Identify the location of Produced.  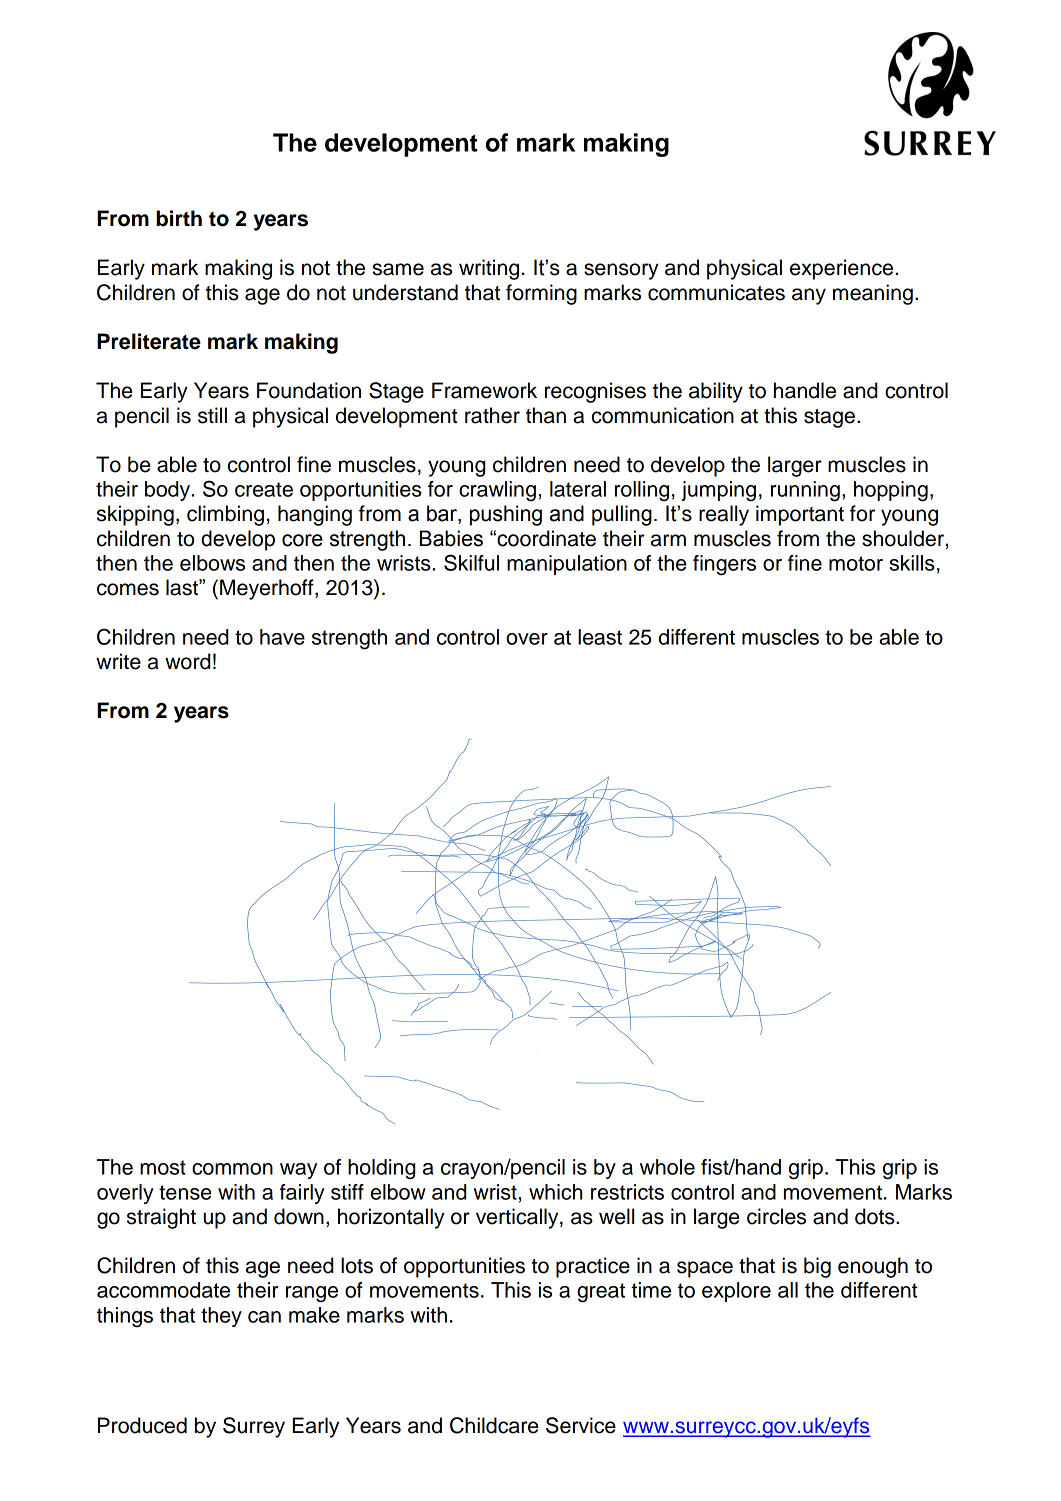
(142, 1425).
